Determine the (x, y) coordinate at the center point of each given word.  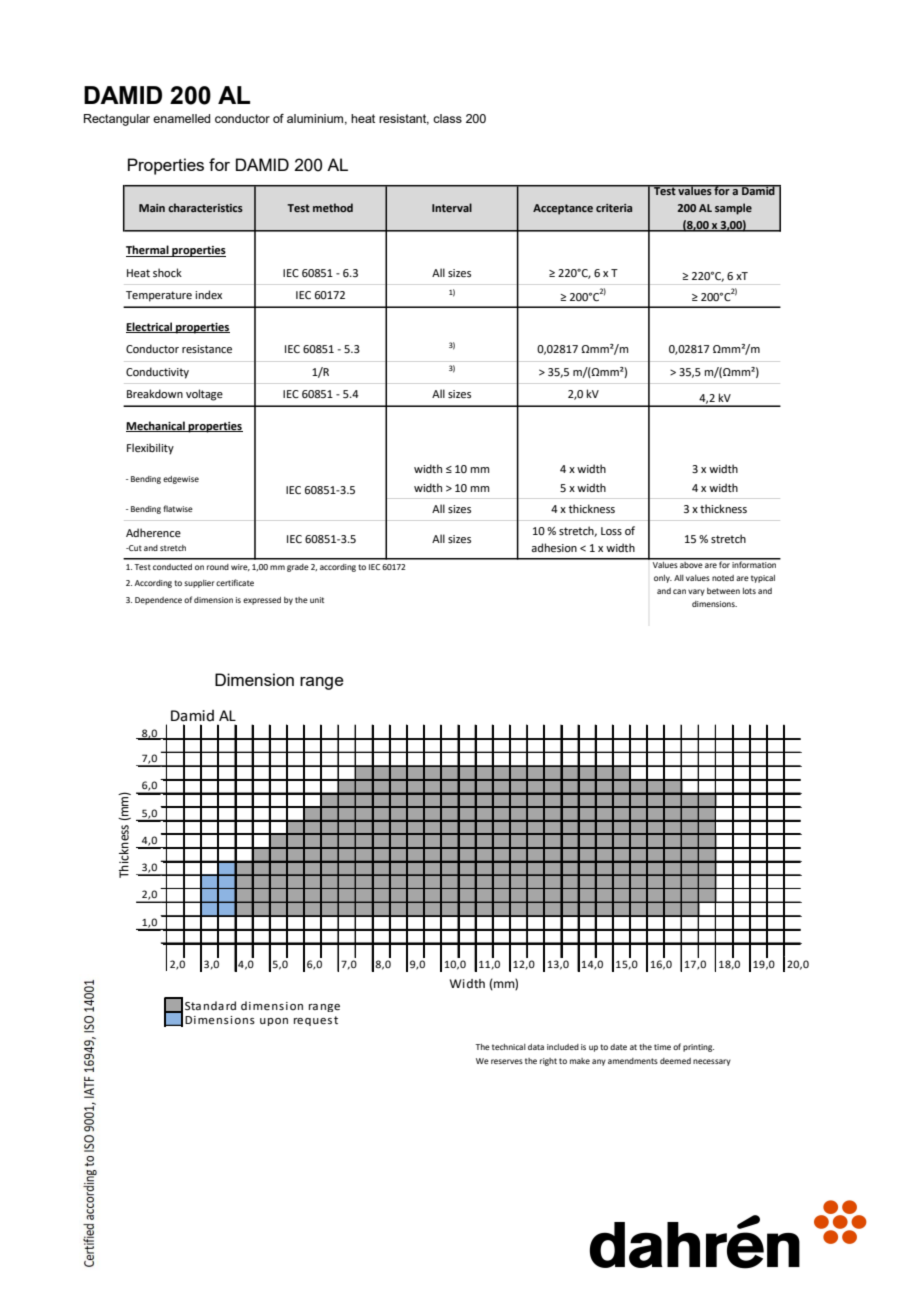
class (447, 118)
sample (733, 209)
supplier (199, 584)
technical (509, 1047)
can (679, 591)
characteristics (205, 207)
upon (274, 1022)
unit (317, 600)
